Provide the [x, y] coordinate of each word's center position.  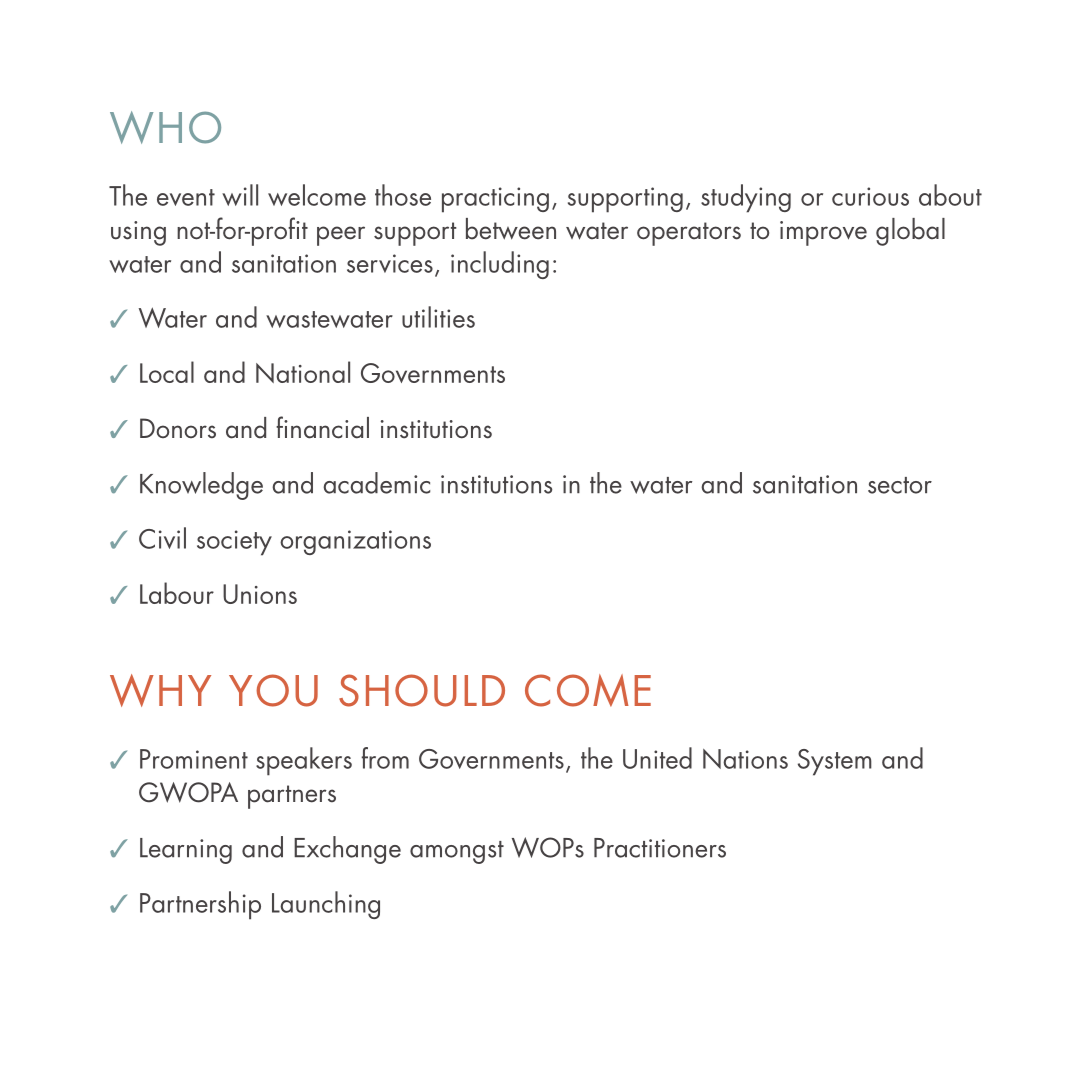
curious [870, 196]
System [835, 762]
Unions [260, 594]
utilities [438, 317]
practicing [495, 200]
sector [900, 485]
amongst [457, 852]
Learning [186, 851]
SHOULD [422, 690]
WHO [165, 127]
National [303, 372]
